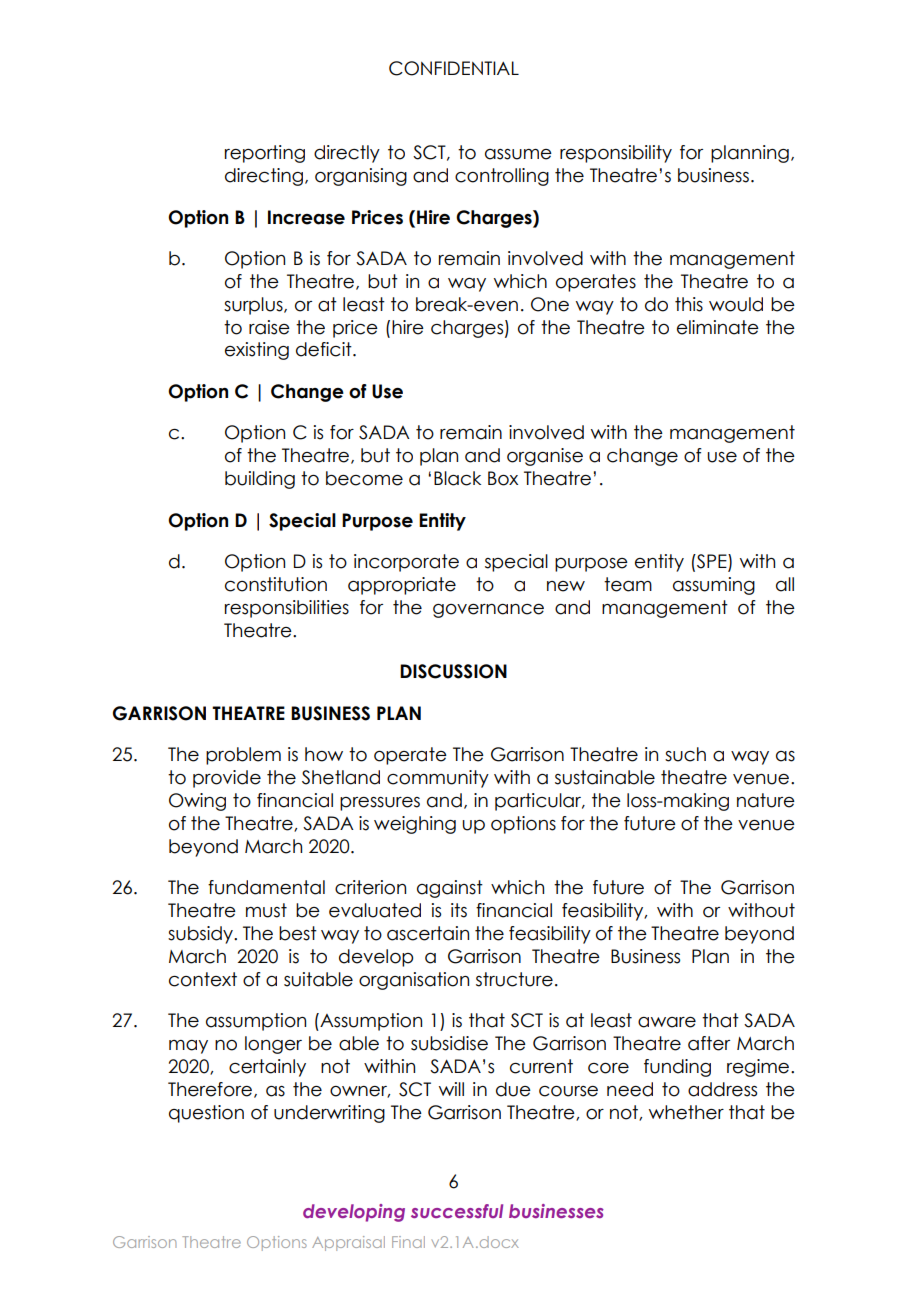 The image size is (924, 1308). What do you see at coordinates (287, 609) in the page?
I see `responsibilities` at bounding box center [287, 609].
